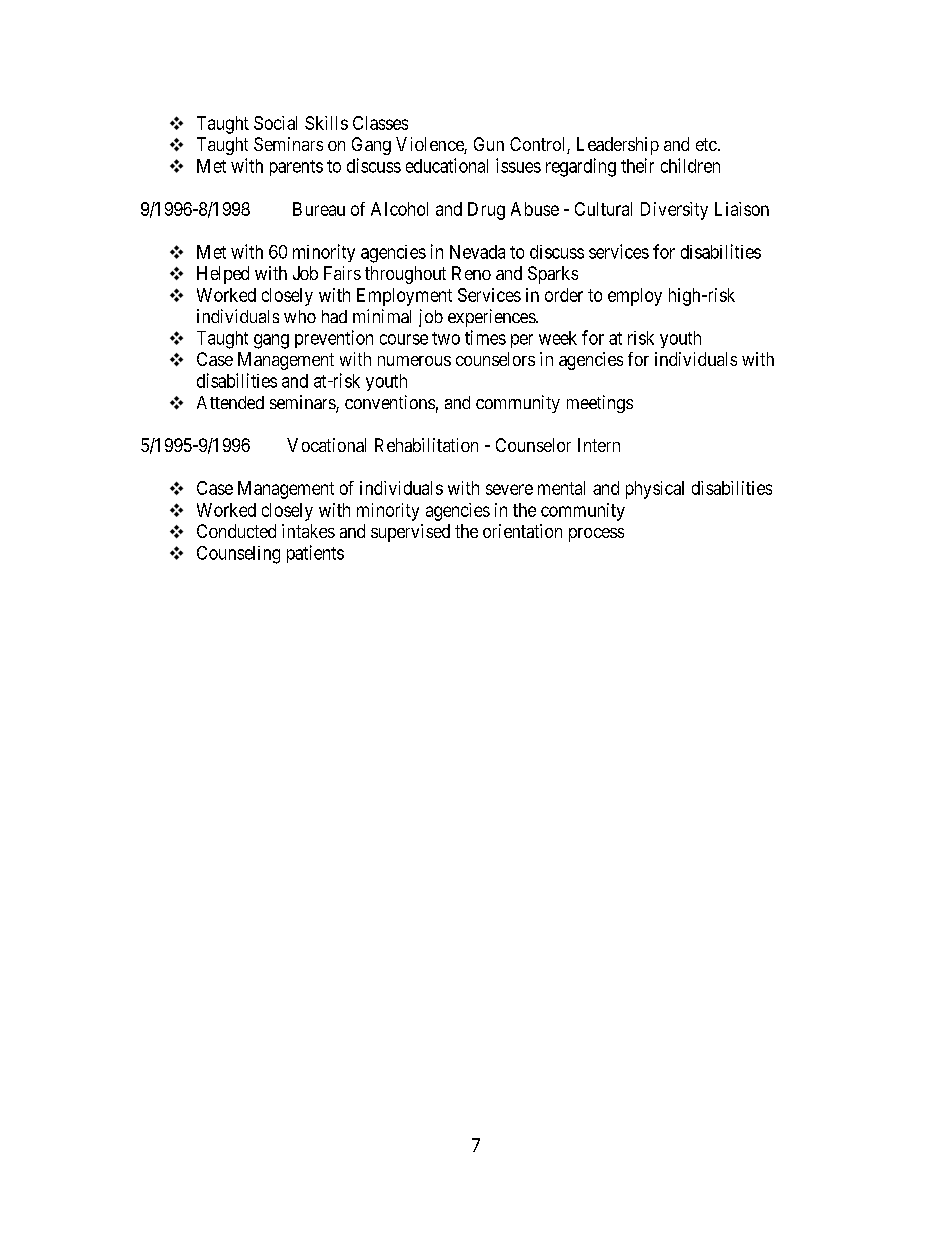 This page has width=952, height=1233. Describe the element at coordinates (485, 337) in the page. I see `times` at that location.
